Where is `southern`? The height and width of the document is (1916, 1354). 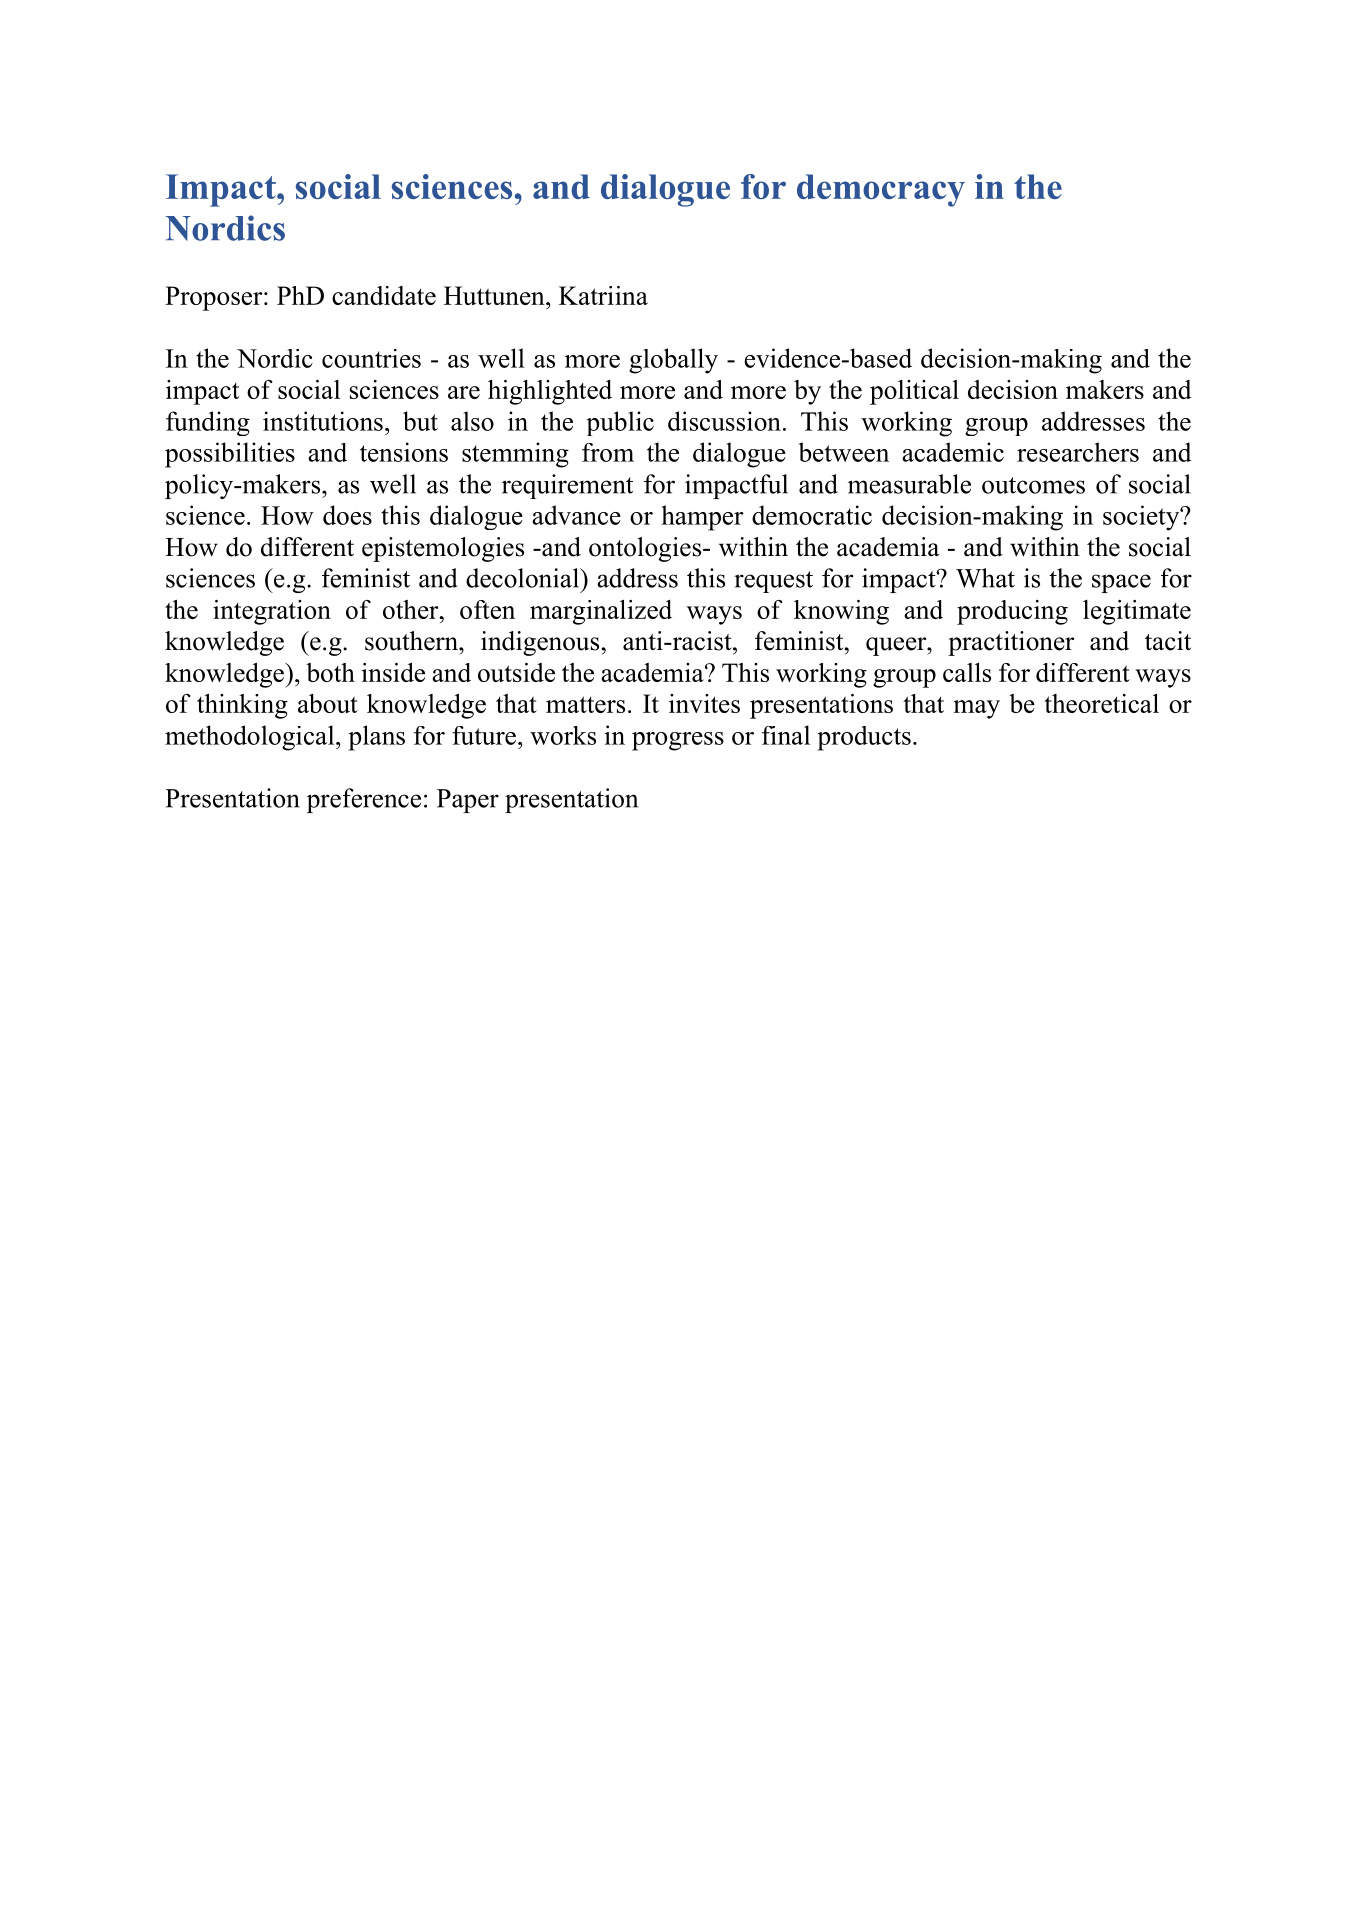 southern is located at coordinates (412, 641).
